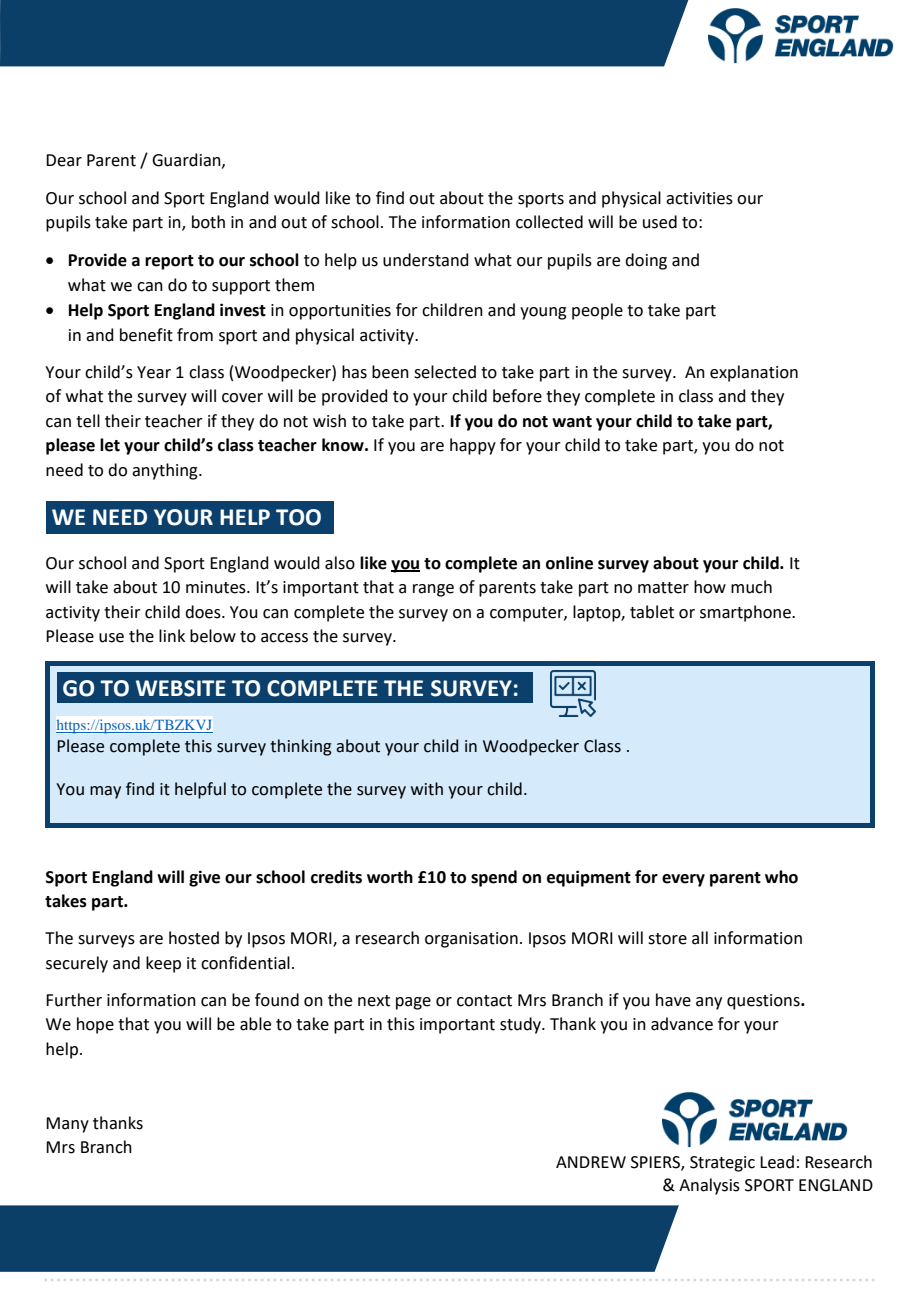 The height and width of the screenshot is (1308, 924). What do you see at coordinates (746, 613) in the screenshot?
I see `smartphone` at bounding box center [746, 613].
